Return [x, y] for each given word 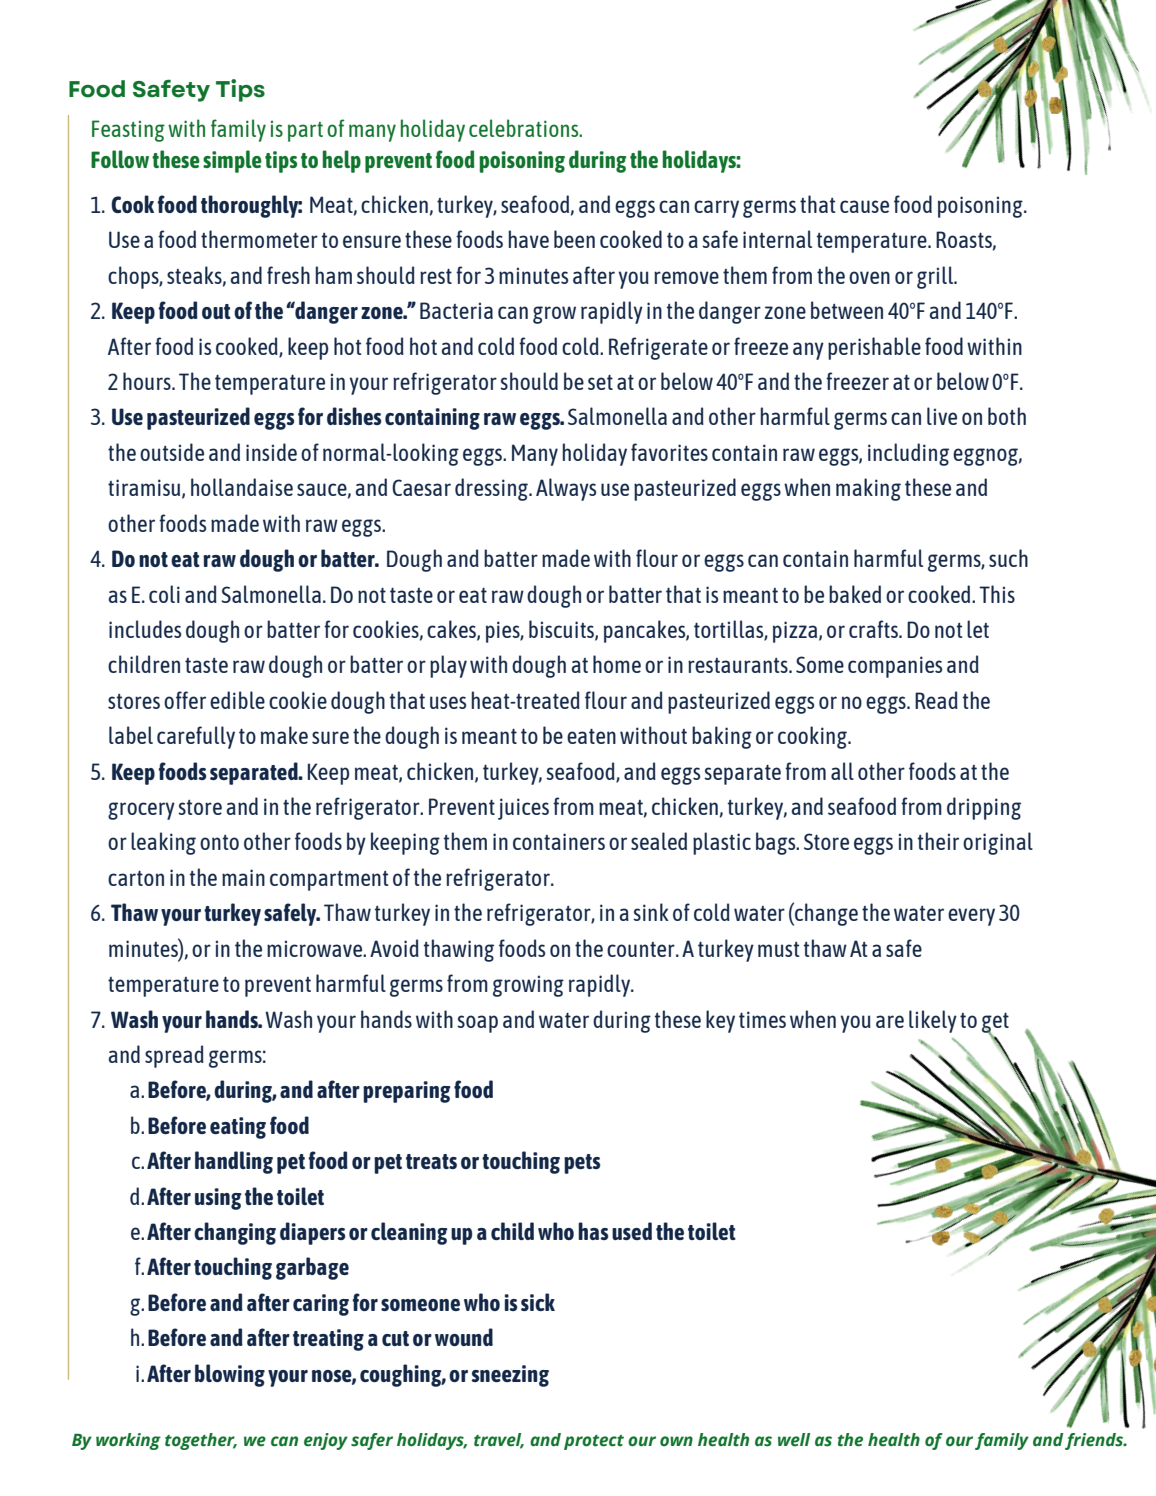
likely [933, 1021]
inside [271, 452]
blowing [230, 1375]
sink [650, 912]
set [600, 382]
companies [895, 667]
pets [582, 1164]
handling [234, 1162]
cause [864, 206]
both [1007, 416]
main [243, 877]
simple [232, 161]
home [617, 664]
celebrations [525, 128]
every [971, 917]
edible [237, 700]
